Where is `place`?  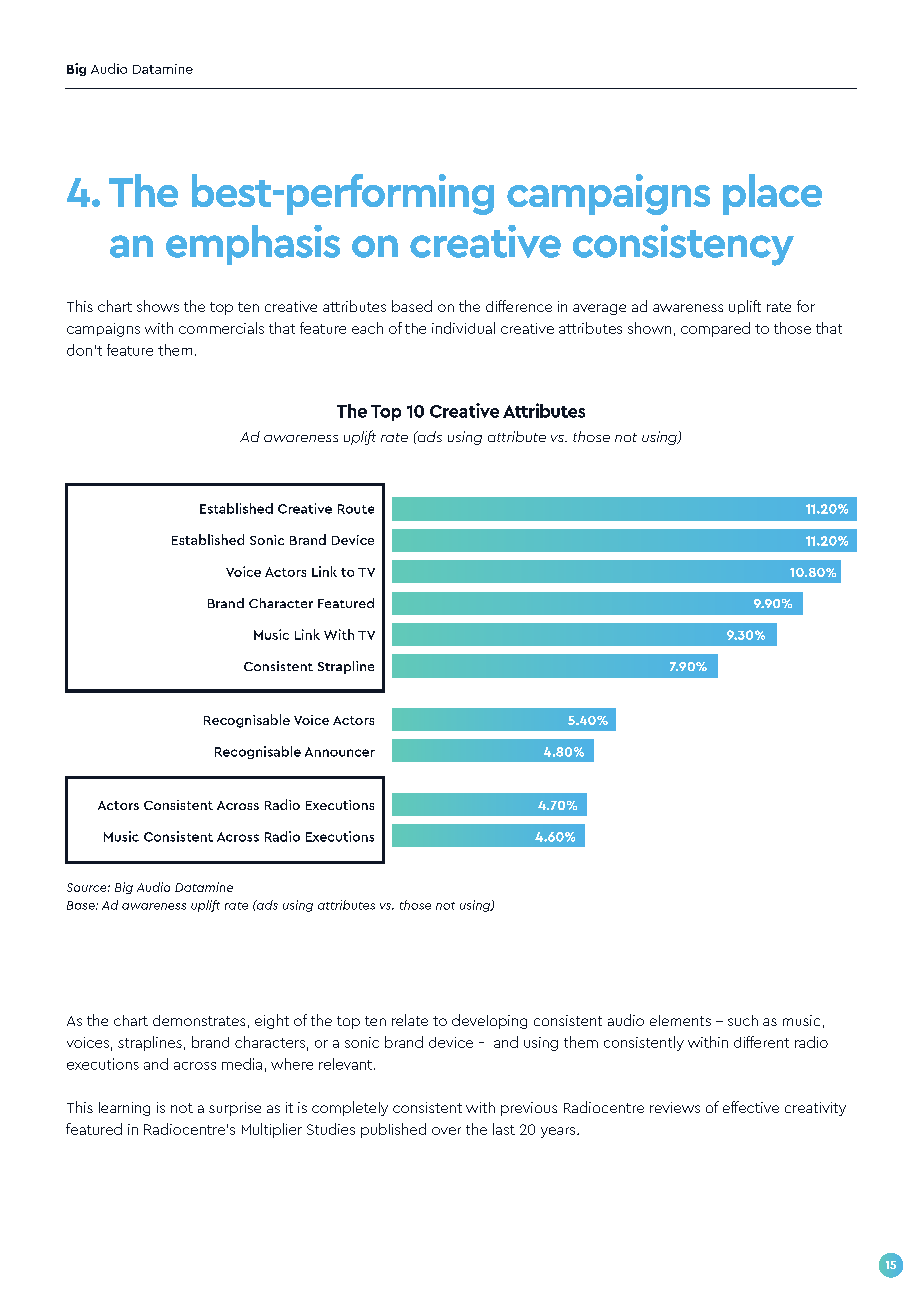
place is located at coordinates (772, 194).
